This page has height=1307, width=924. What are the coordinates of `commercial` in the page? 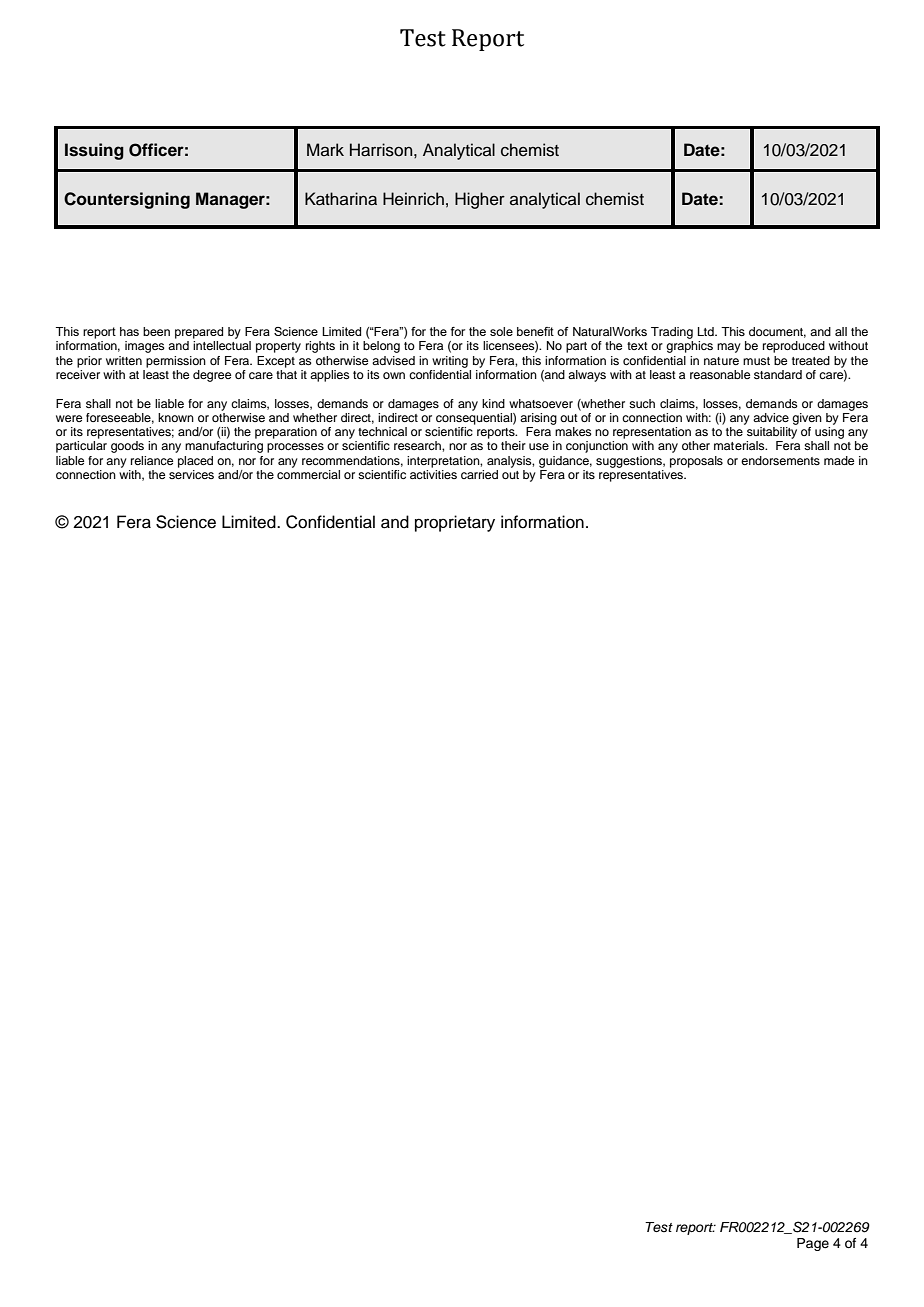 It's located at (308, 474).
